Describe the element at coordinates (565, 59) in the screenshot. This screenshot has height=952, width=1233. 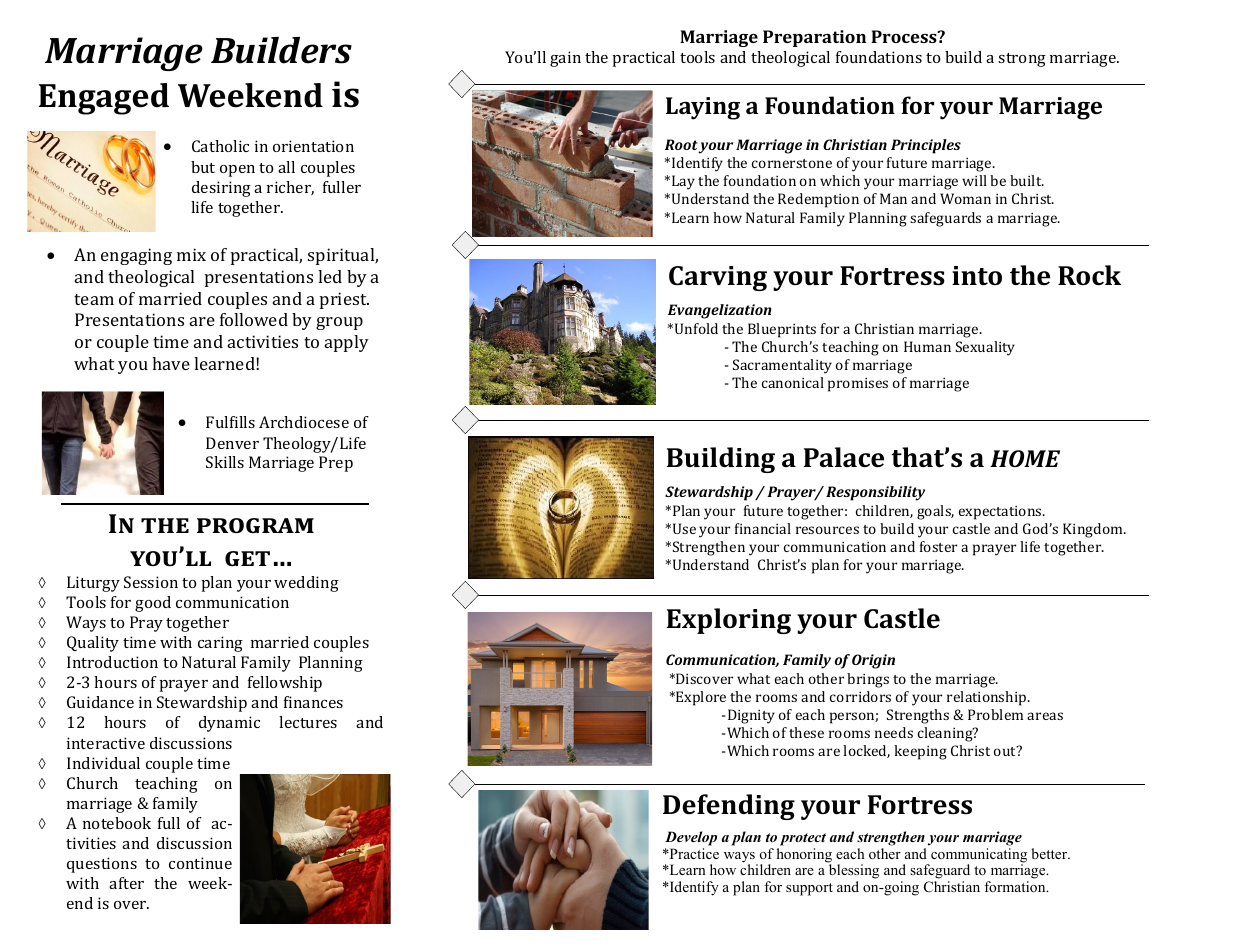
I see `gain` at that location.
